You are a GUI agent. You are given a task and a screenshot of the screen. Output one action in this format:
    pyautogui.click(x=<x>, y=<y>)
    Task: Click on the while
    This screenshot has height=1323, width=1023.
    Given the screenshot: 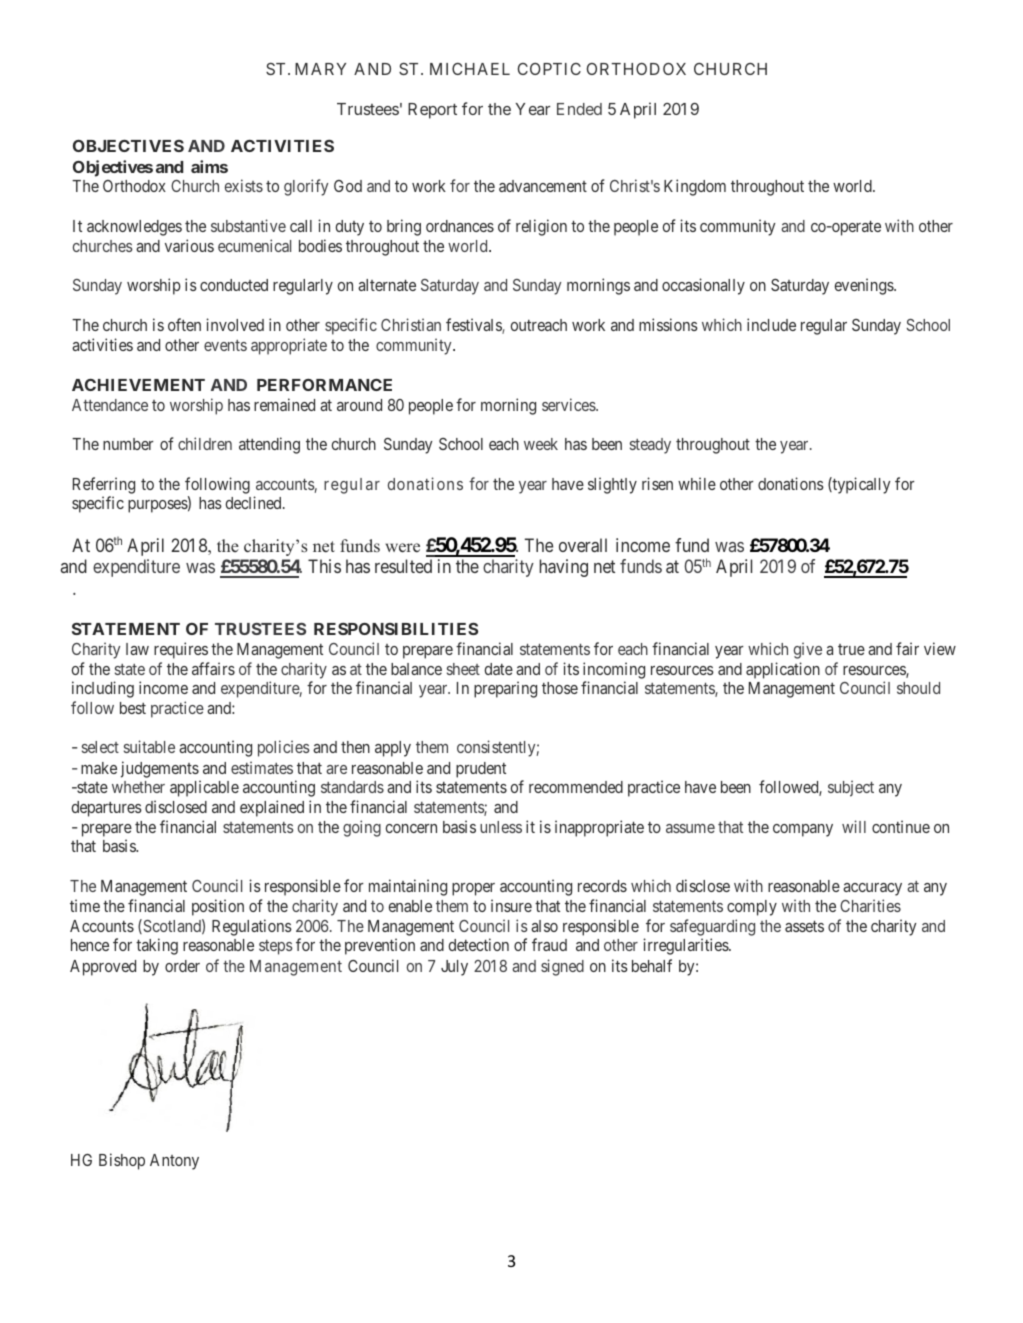 What is the action you would take?
    pyautogui.click(x=697, y=483)
